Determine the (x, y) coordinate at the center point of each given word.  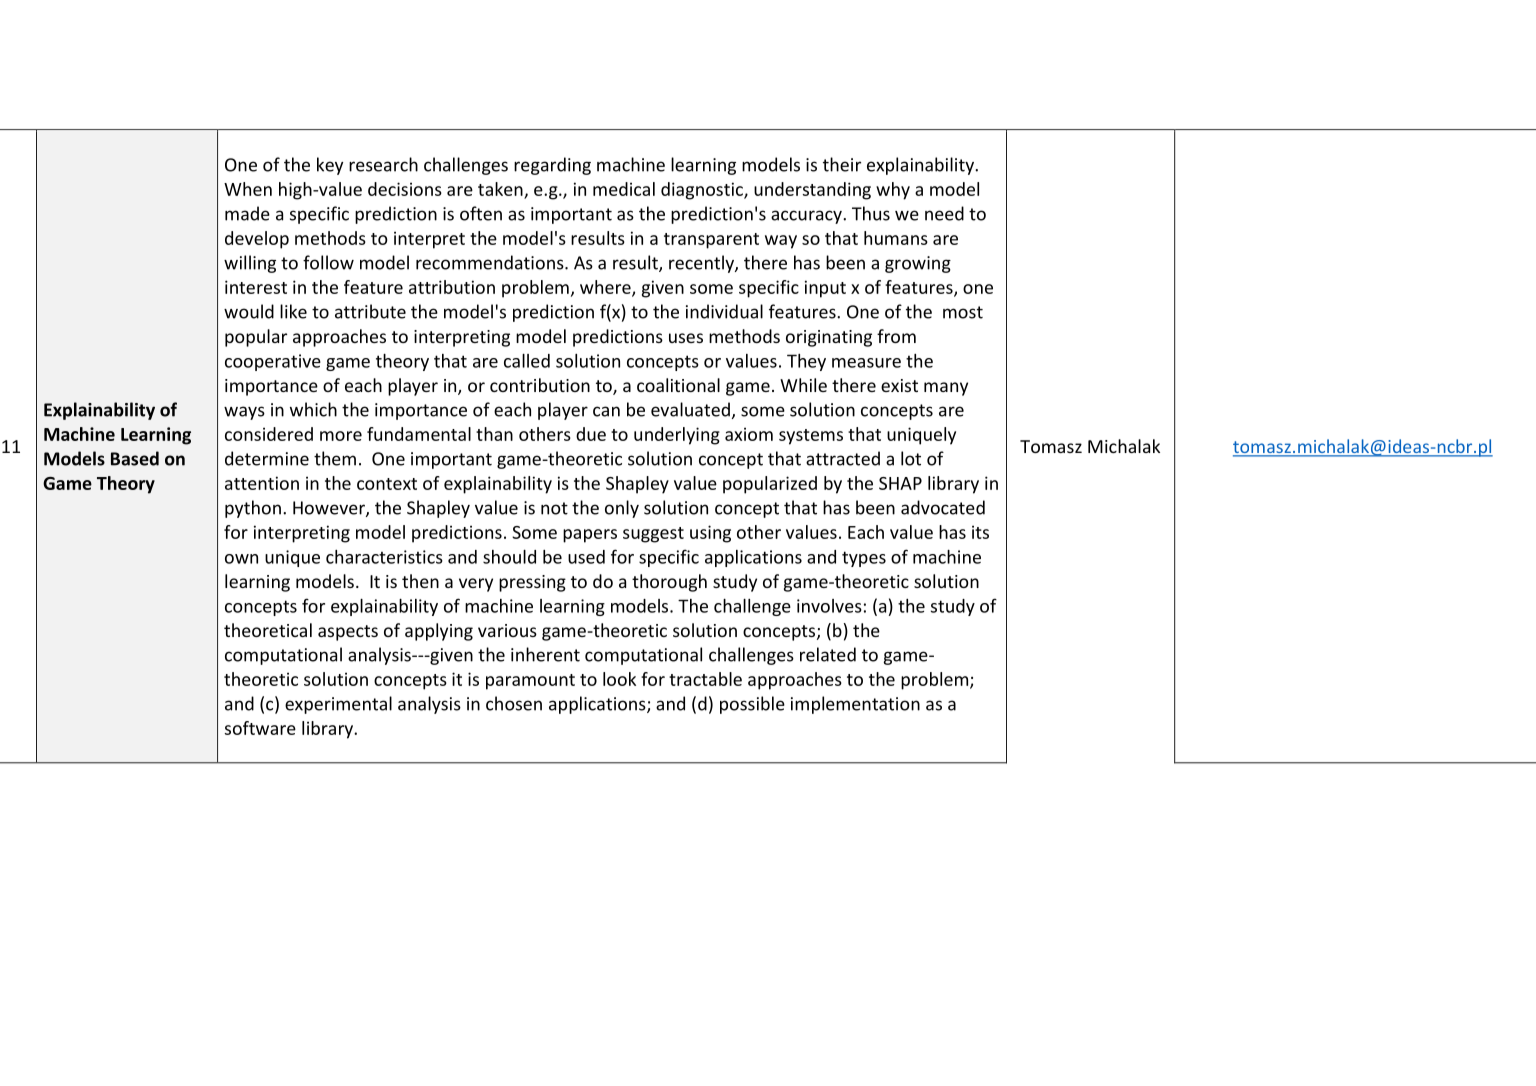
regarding (552, 166)
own (241, 559)
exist (899, 385)
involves (829, 606)
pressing (532, 583)
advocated (943, 507)
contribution (540, 385)
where (606, 288)
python (253, 509)
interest (256, 287)
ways (244, 413)
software (260, 728)
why (893, 191)
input (825, 289)
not (554, 508)
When (248, 189)
